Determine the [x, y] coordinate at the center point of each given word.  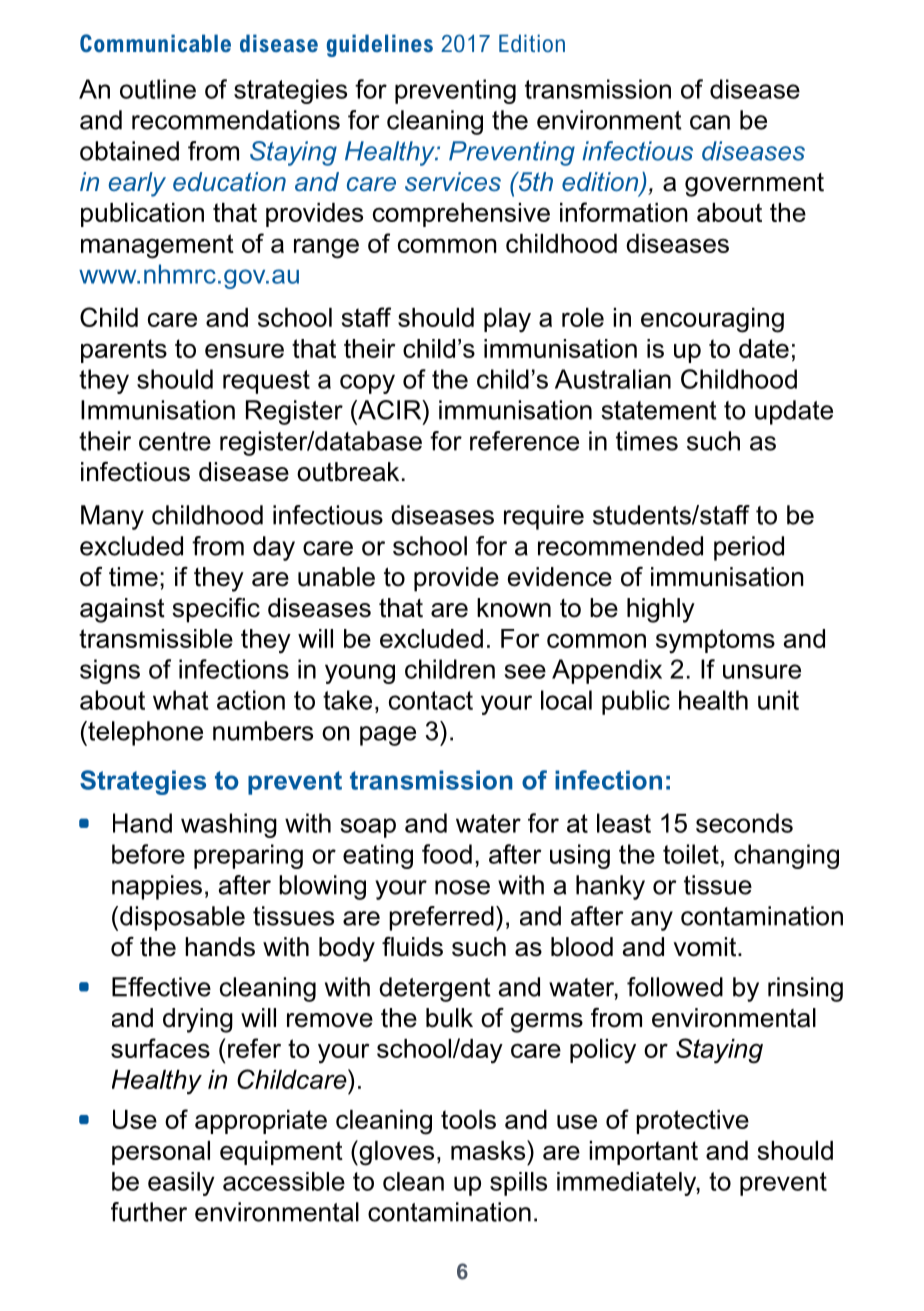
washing [229, 825]
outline [158, 89]
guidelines [380, 45]
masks [489, 1150]
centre [175, 441]
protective [692, 1122]
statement [659, 410]
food [447, 854]
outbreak [348, 472]
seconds [744, 823]
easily [181, 1184]
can [710, 122]
